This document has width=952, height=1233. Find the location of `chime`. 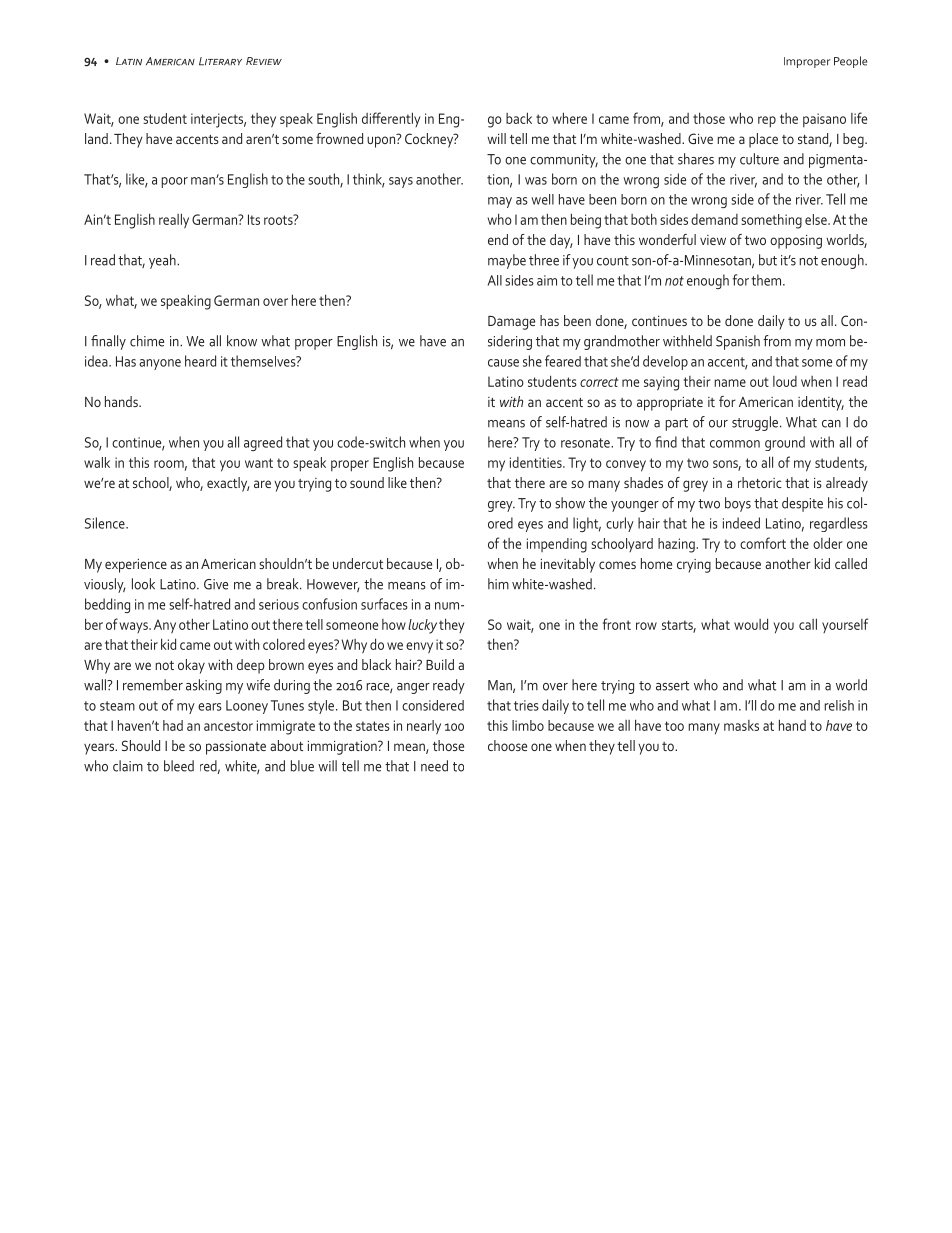

chime is located at coordinates (147, 341).
